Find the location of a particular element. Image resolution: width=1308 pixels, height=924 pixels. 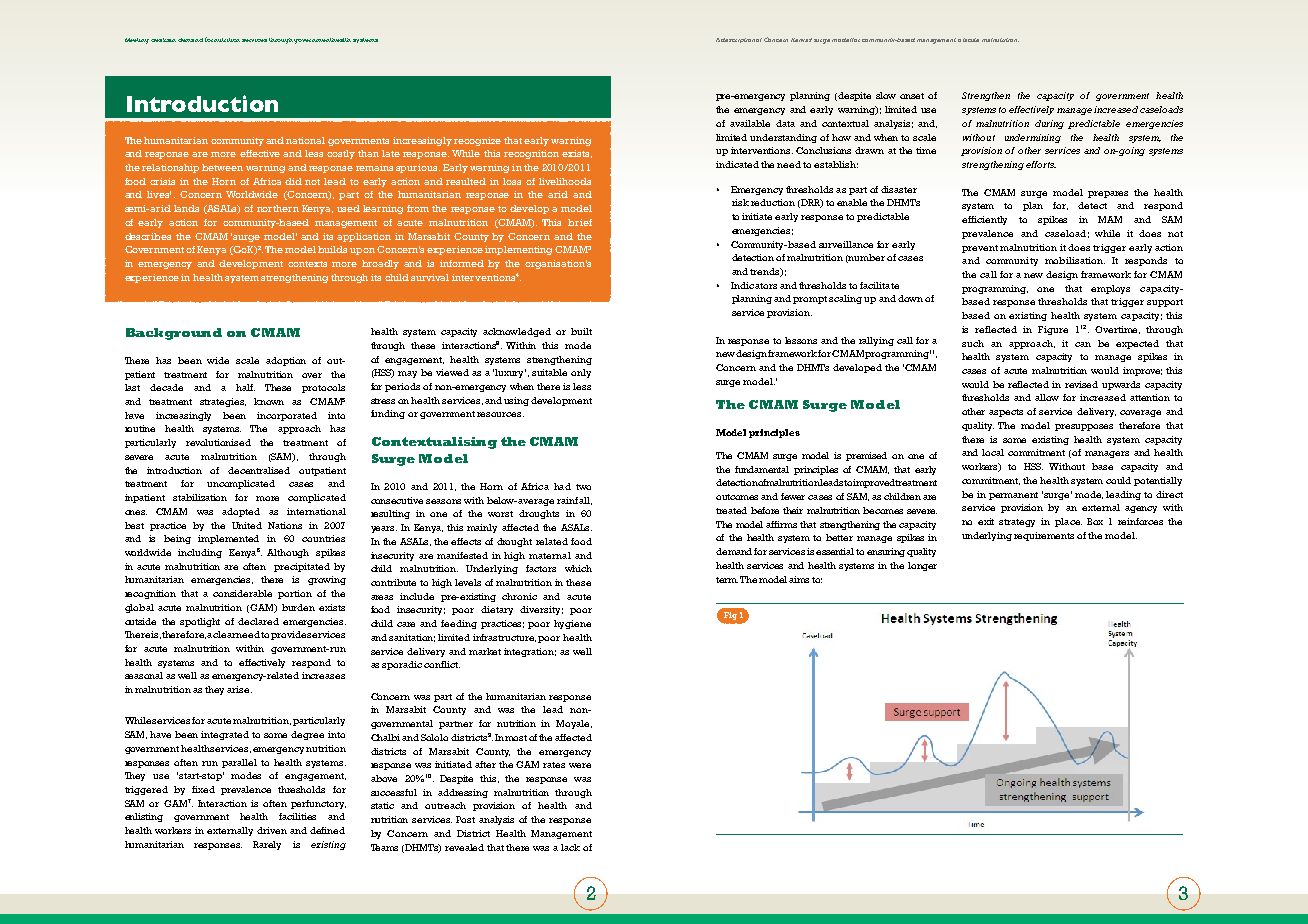

driven is located at coordinates (272, 830).
